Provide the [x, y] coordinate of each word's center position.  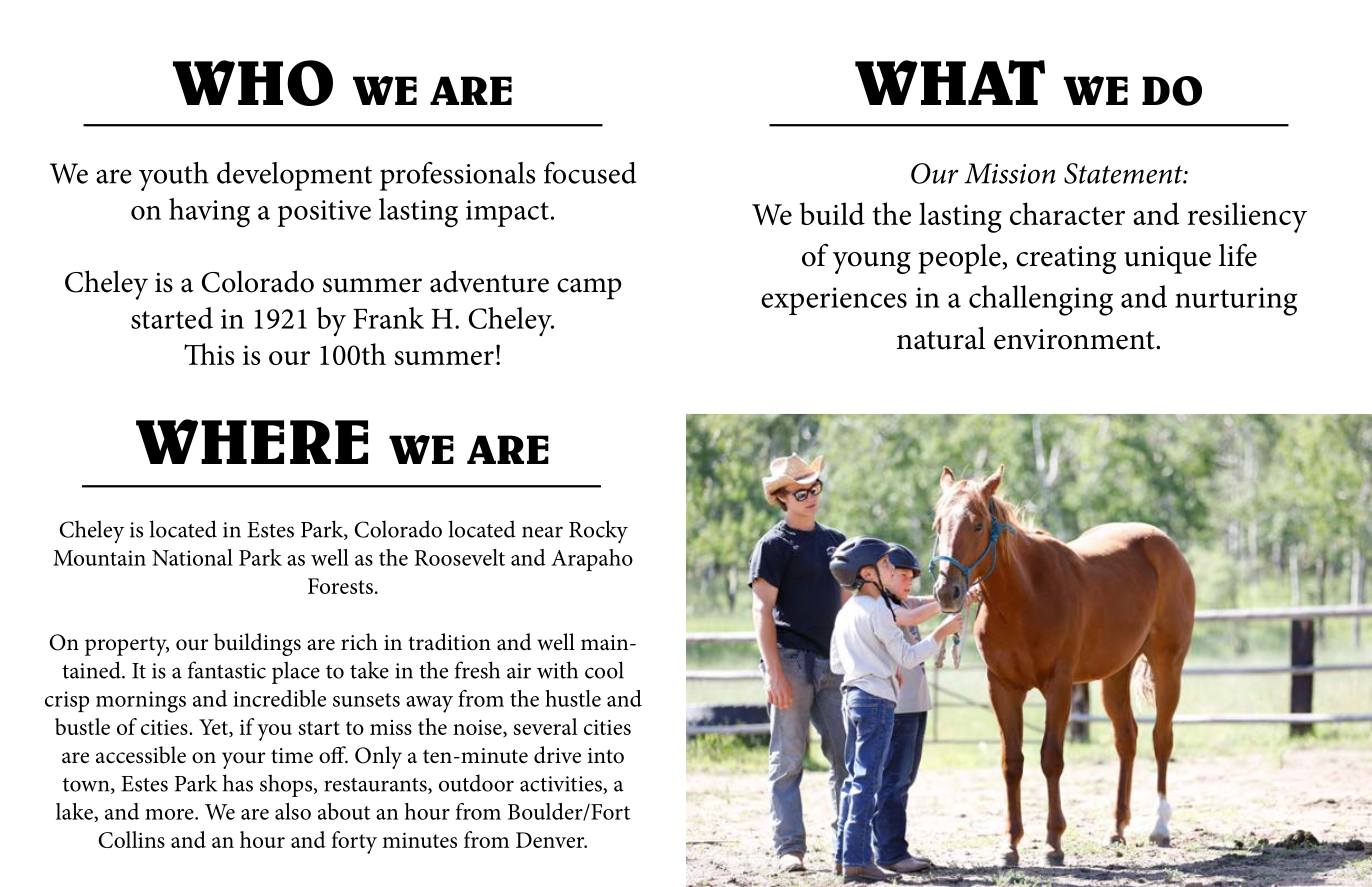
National [192, 557]
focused [590, 173]
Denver [551, 840]
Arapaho [592, 560]
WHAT [950, 82]
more [170, 814]
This [209, 354]
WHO [253, 83]
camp [589, 289]
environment [1075, 339]
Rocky [598, 532]
